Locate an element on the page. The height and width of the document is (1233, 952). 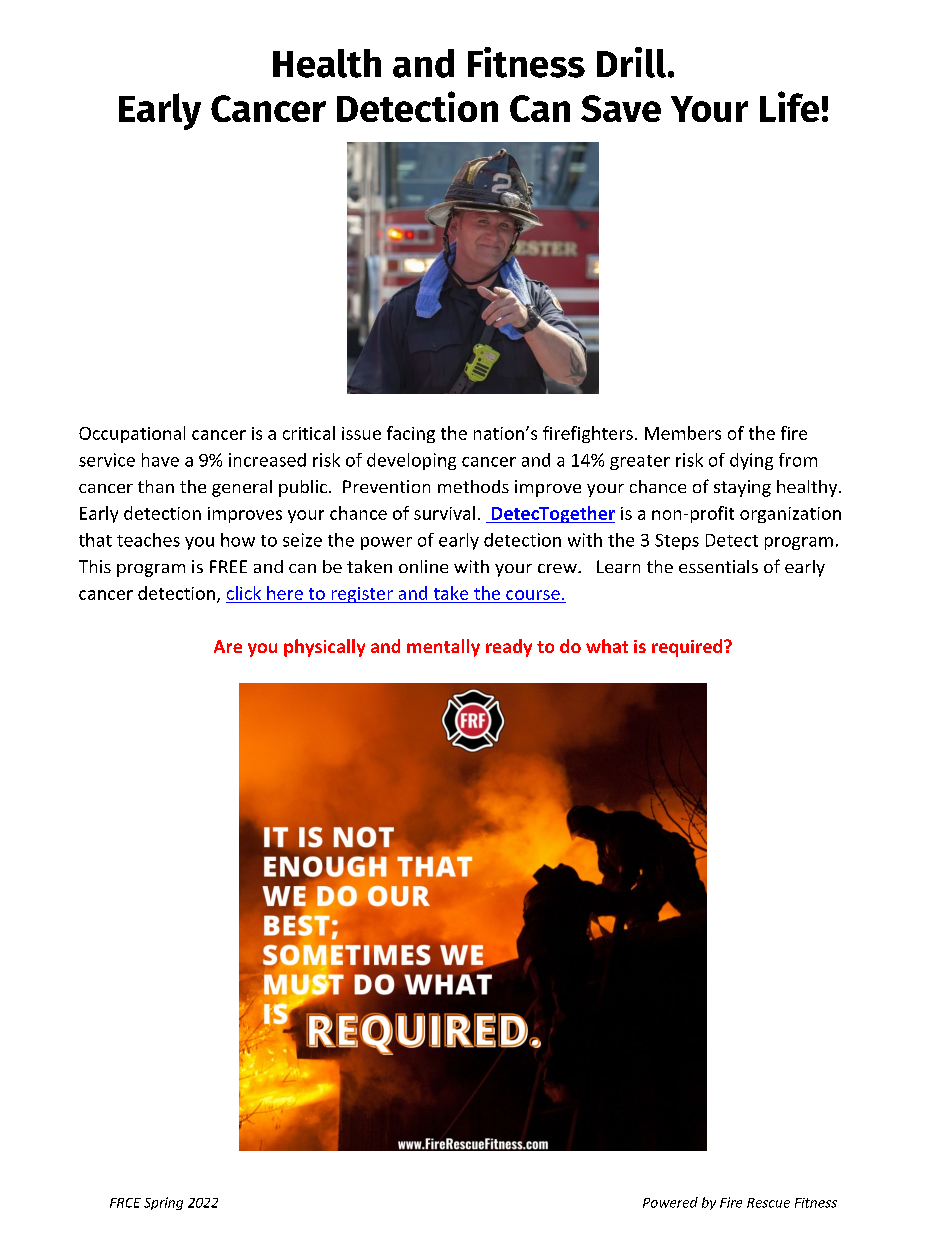
ready is located at coordinates (509, 648).
